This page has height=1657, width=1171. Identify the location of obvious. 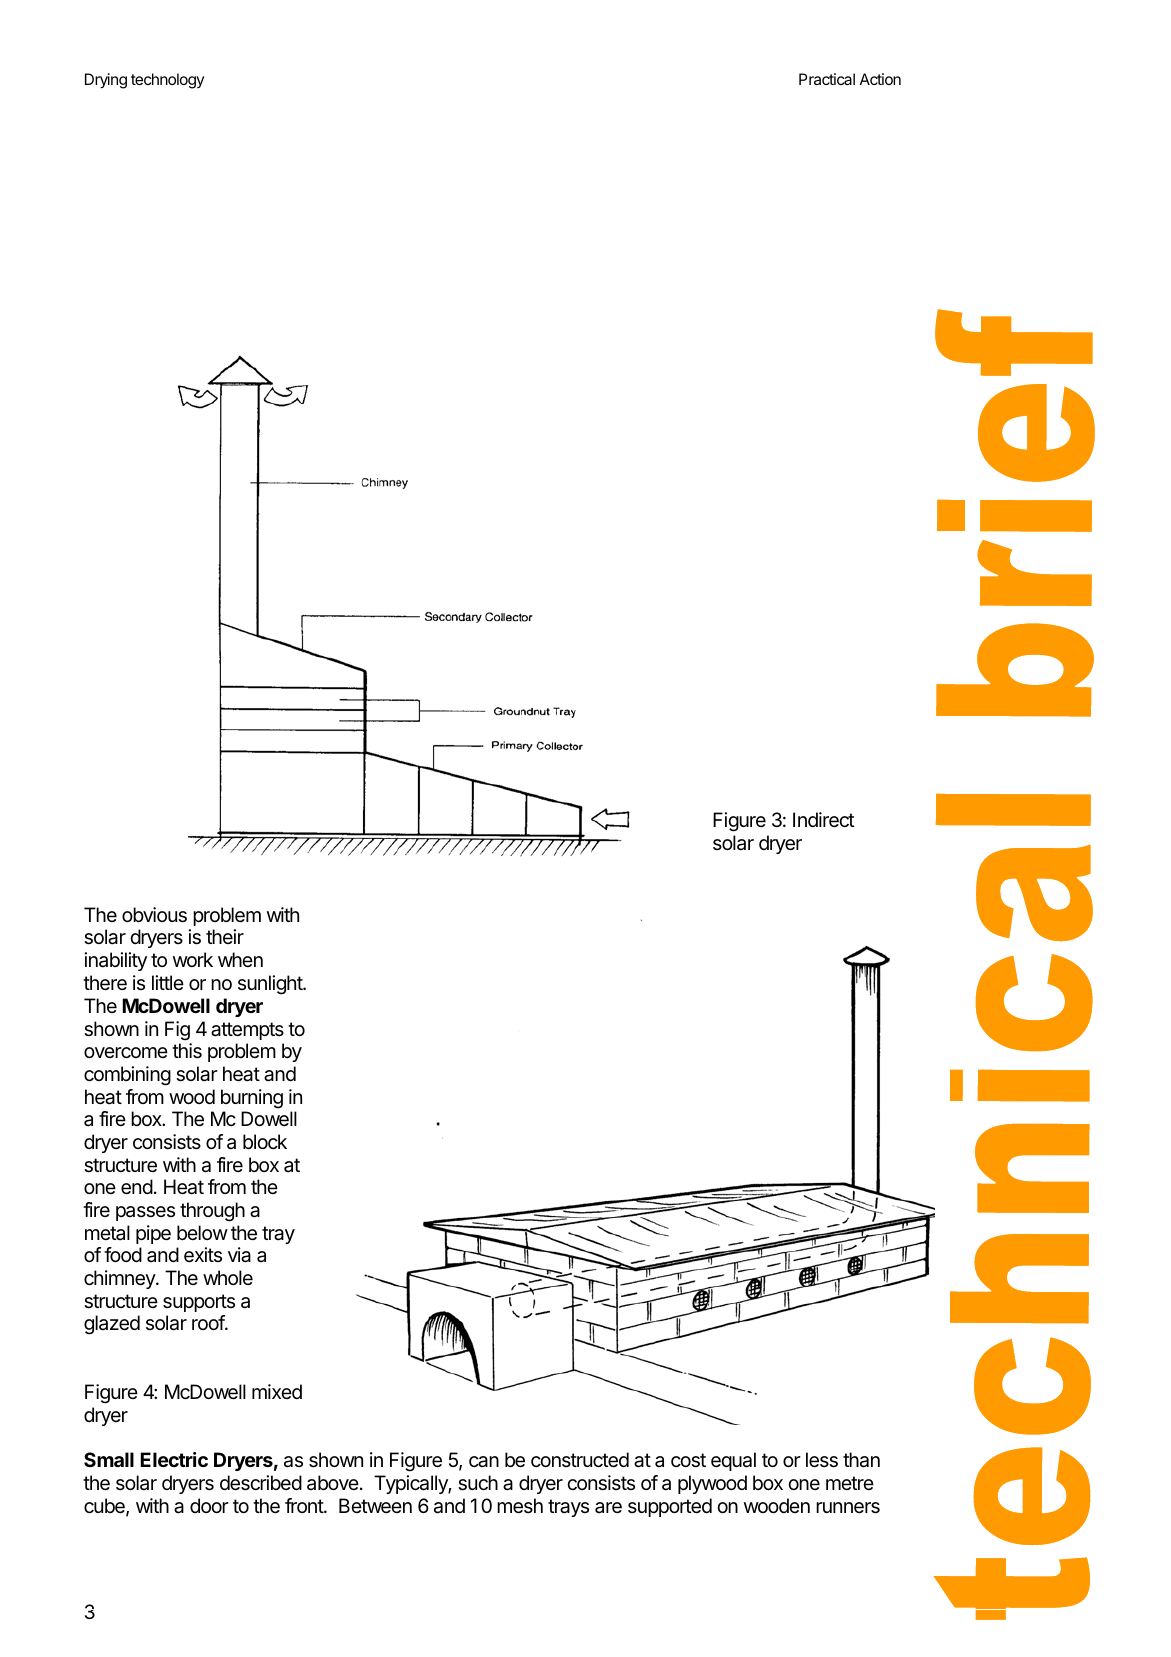
(154, 915).
